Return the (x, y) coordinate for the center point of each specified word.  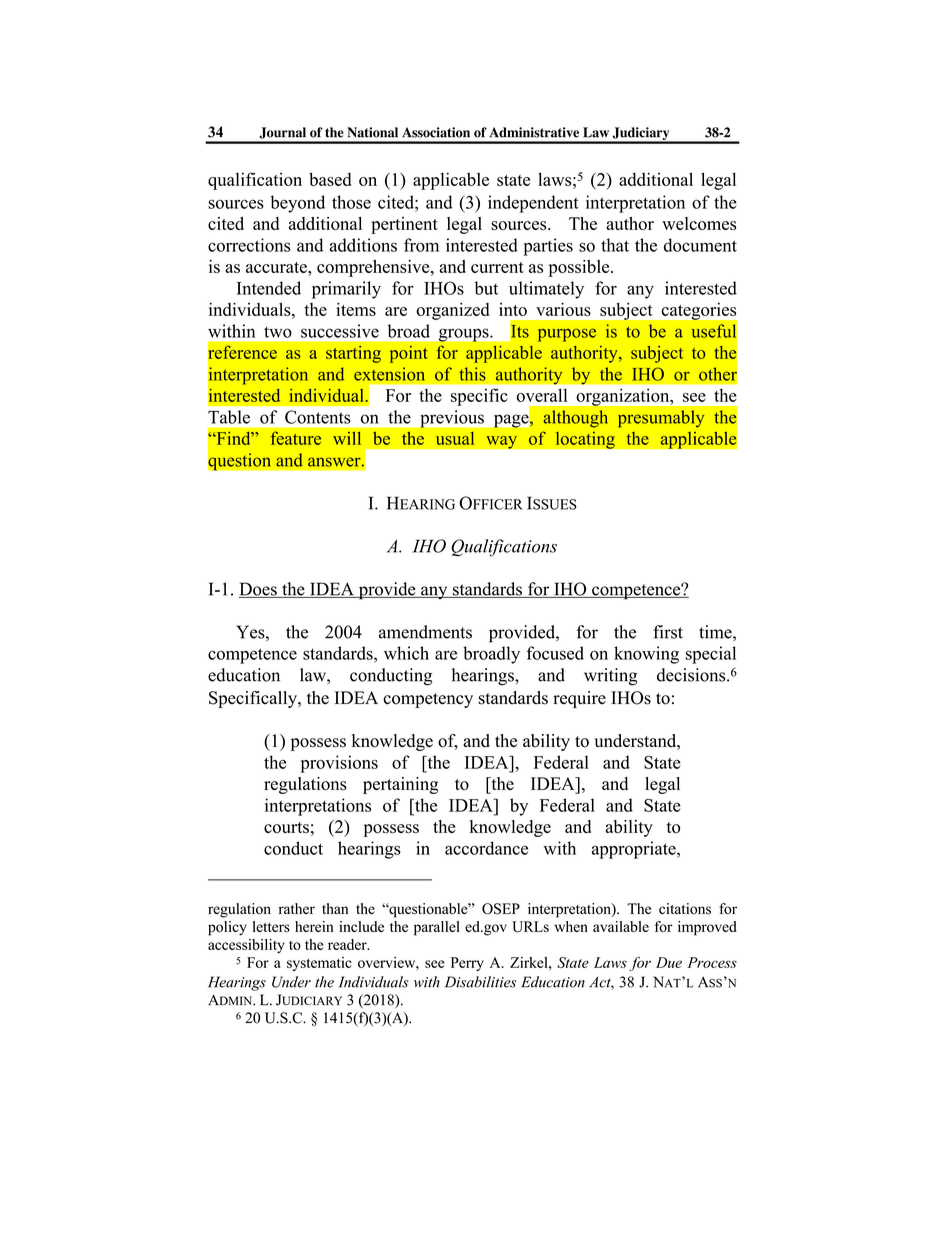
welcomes (699, 223)
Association (436, 132)
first (668, 632)
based (330, 179)
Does (259, 590)
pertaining (400, 785)
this (472, 374)
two (278, 332)
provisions (339, 764)
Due (669, 962)
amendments (425, 632)
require (579, 699)
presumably (661, 419)
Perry (467, 964)
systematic (319, 964)
